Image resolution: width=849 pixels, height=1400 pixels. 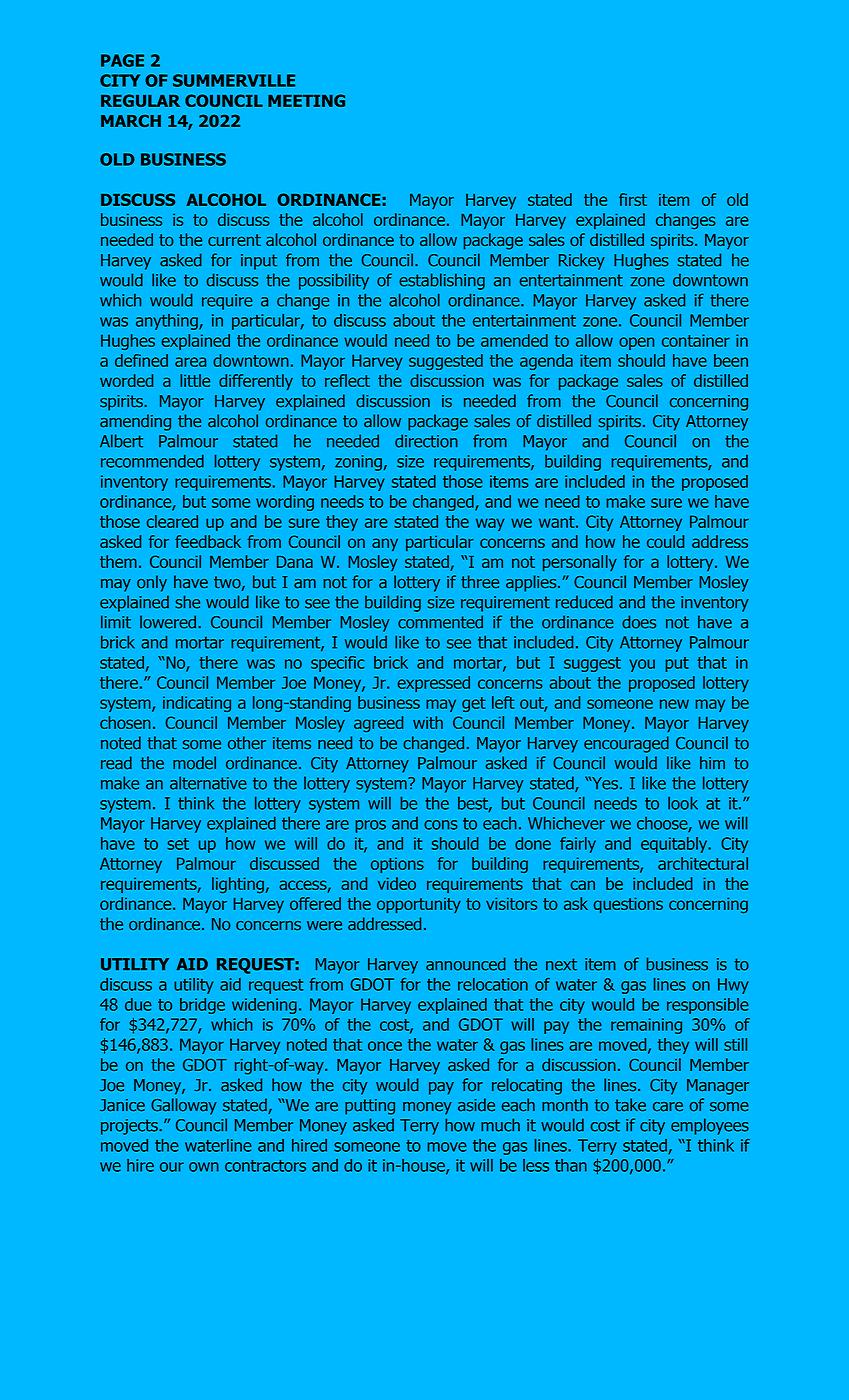 What do you see at coordinates (306, 100) in the document?
I see `MEETING` at bounding box center [306, 100].
